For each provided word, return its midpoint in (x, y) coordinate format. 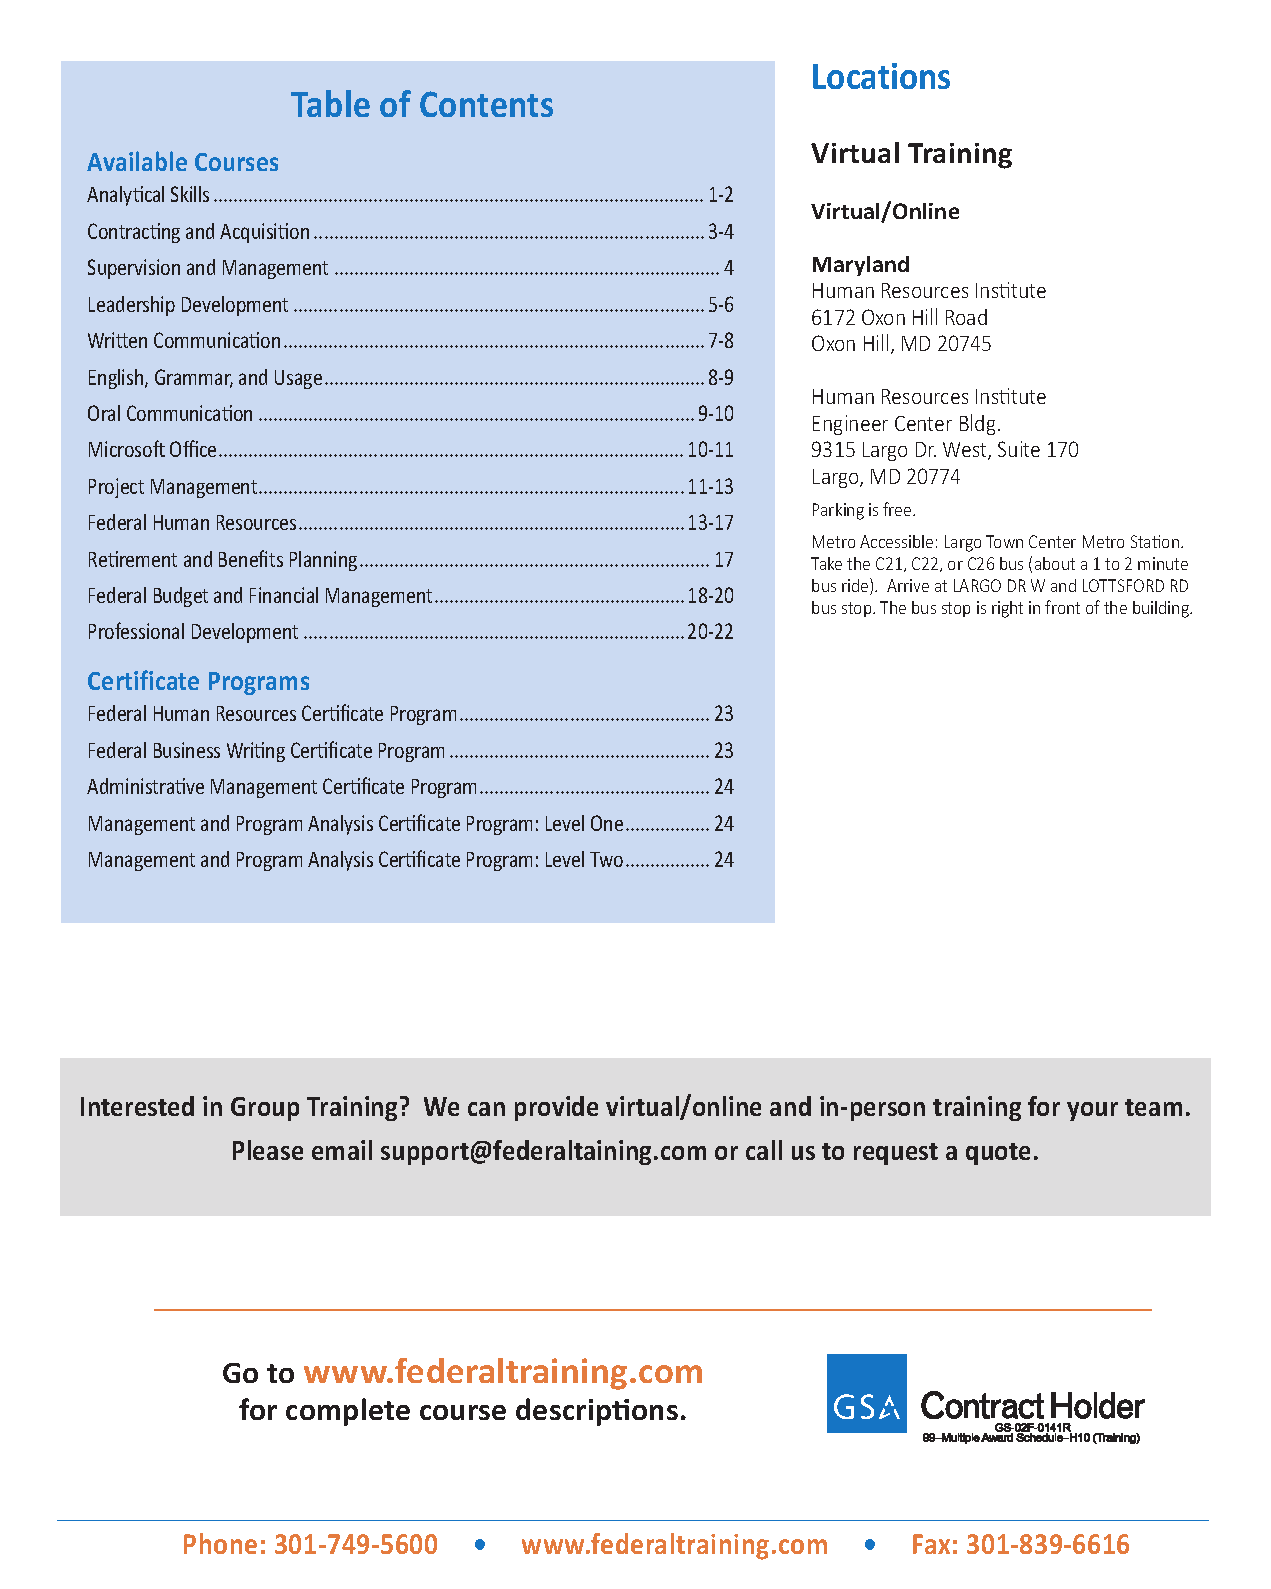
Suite (1019, 449)
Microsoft (127, 448)
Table (330, 103)
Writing (256, 752)
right (1007, 609)
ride (856, 586)
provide (556, 1108)
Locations (881, 76)
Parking (838, 511)
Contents (486, 104)
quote (998, 1154)
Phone (220, 1543)
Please (268, 1150)
